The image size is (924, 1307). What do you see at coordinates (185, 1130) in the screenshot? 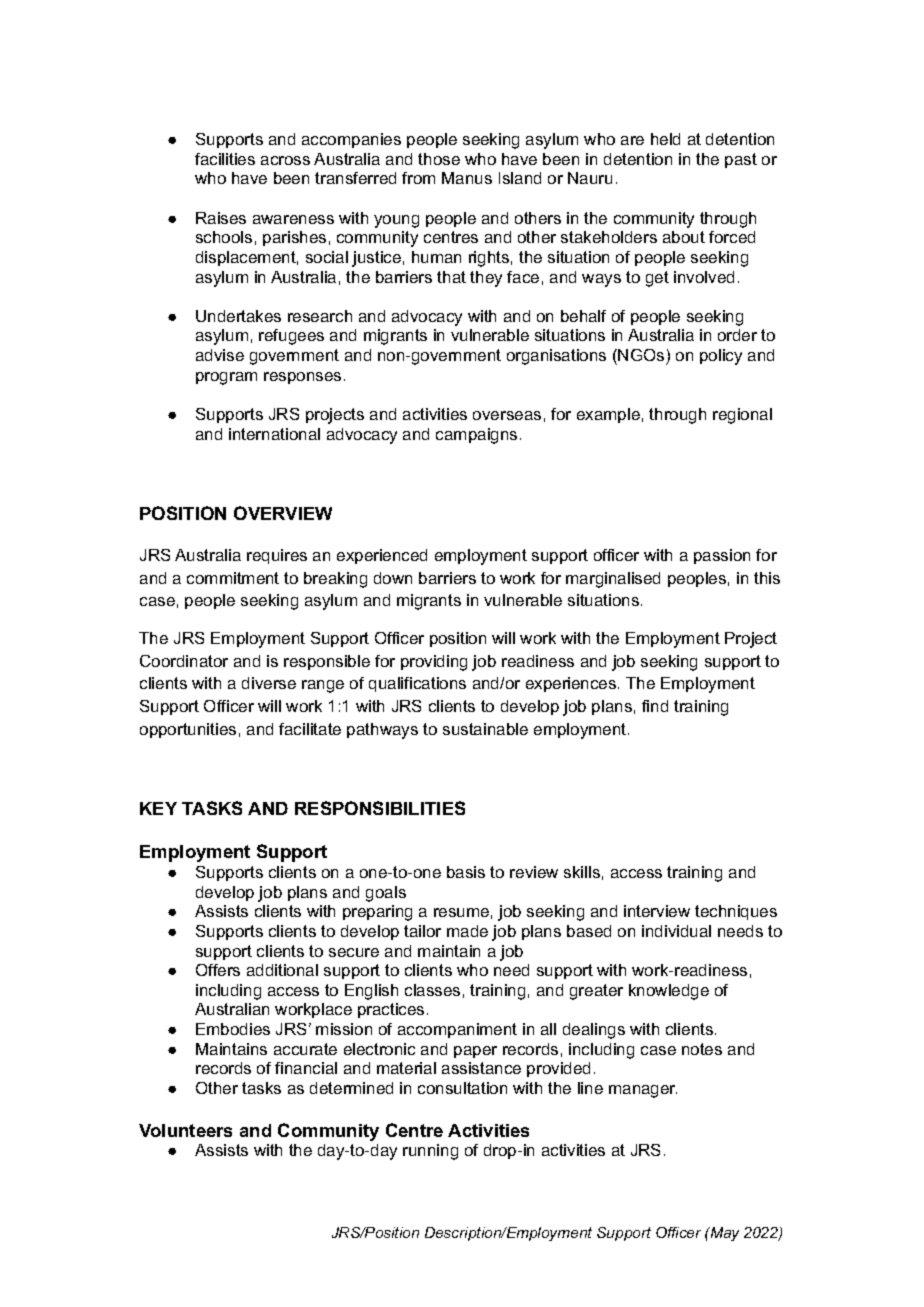
I see `Volunteers` at bounding box center [185, 1130].
